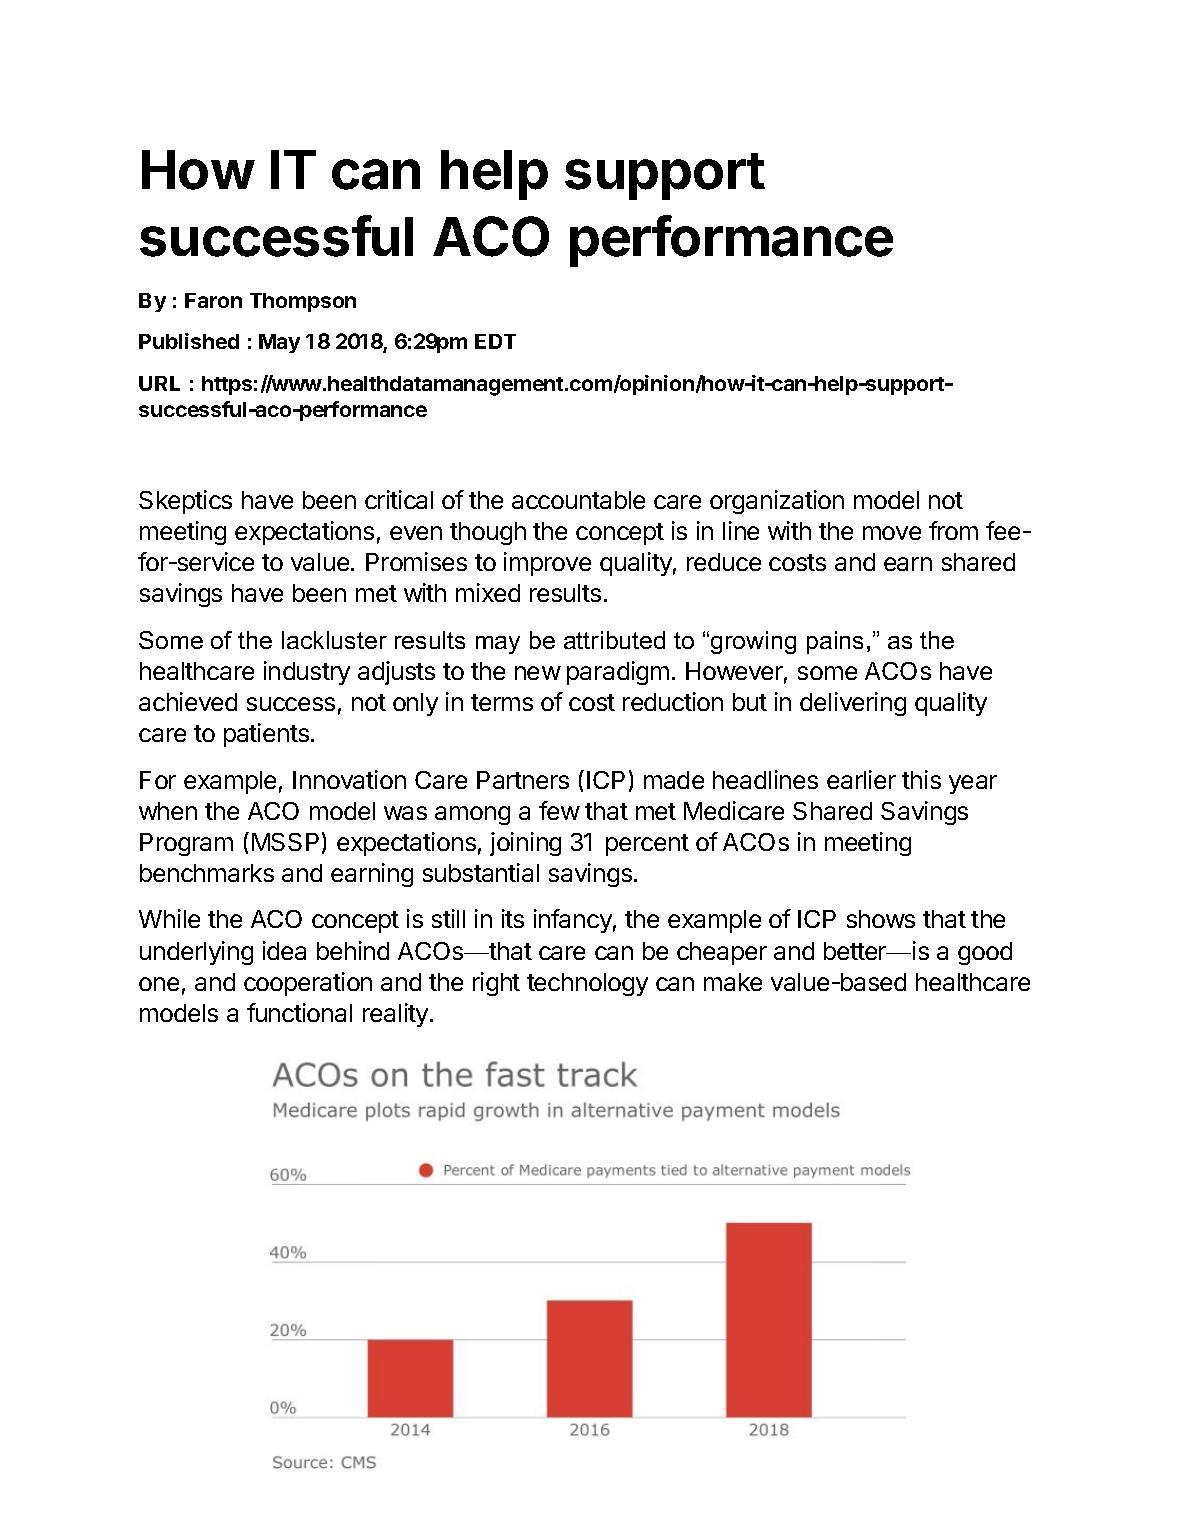  Describe the element at coordinates (985, 953) in the screenshot. I see `good` at that location.
